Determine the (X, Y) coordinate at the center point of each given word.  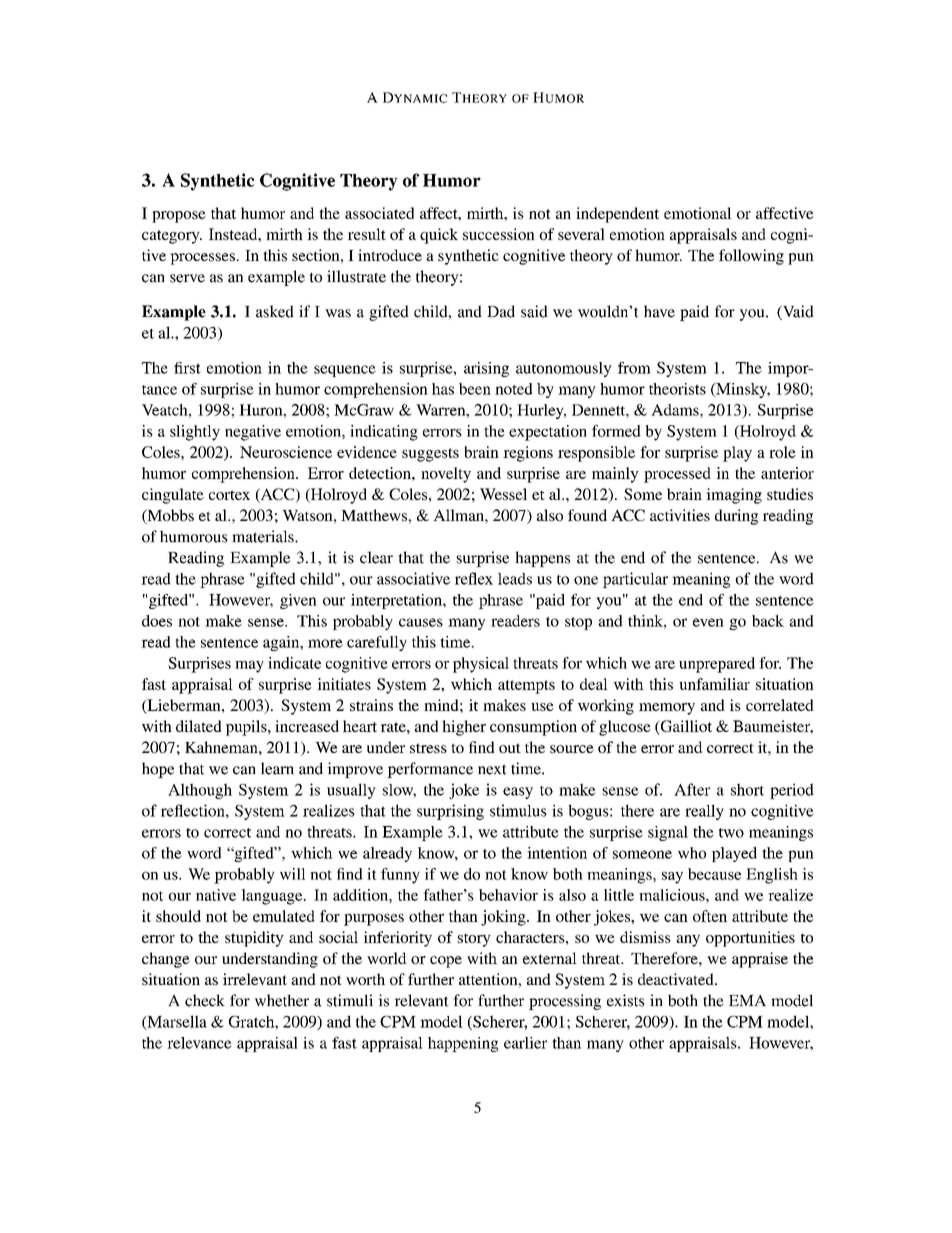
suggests (430, 455)
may (249, 667)
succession (499, 234)
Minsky (742, 390)
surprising (450, 812)
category (172, 237)
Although (200, 791)
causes (421, 622)
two (731, 833)
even (708, 622)
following (751, 257)
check (205, 1000)
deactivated (677, 979)
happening (463, 1044)
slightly (195, 433)
